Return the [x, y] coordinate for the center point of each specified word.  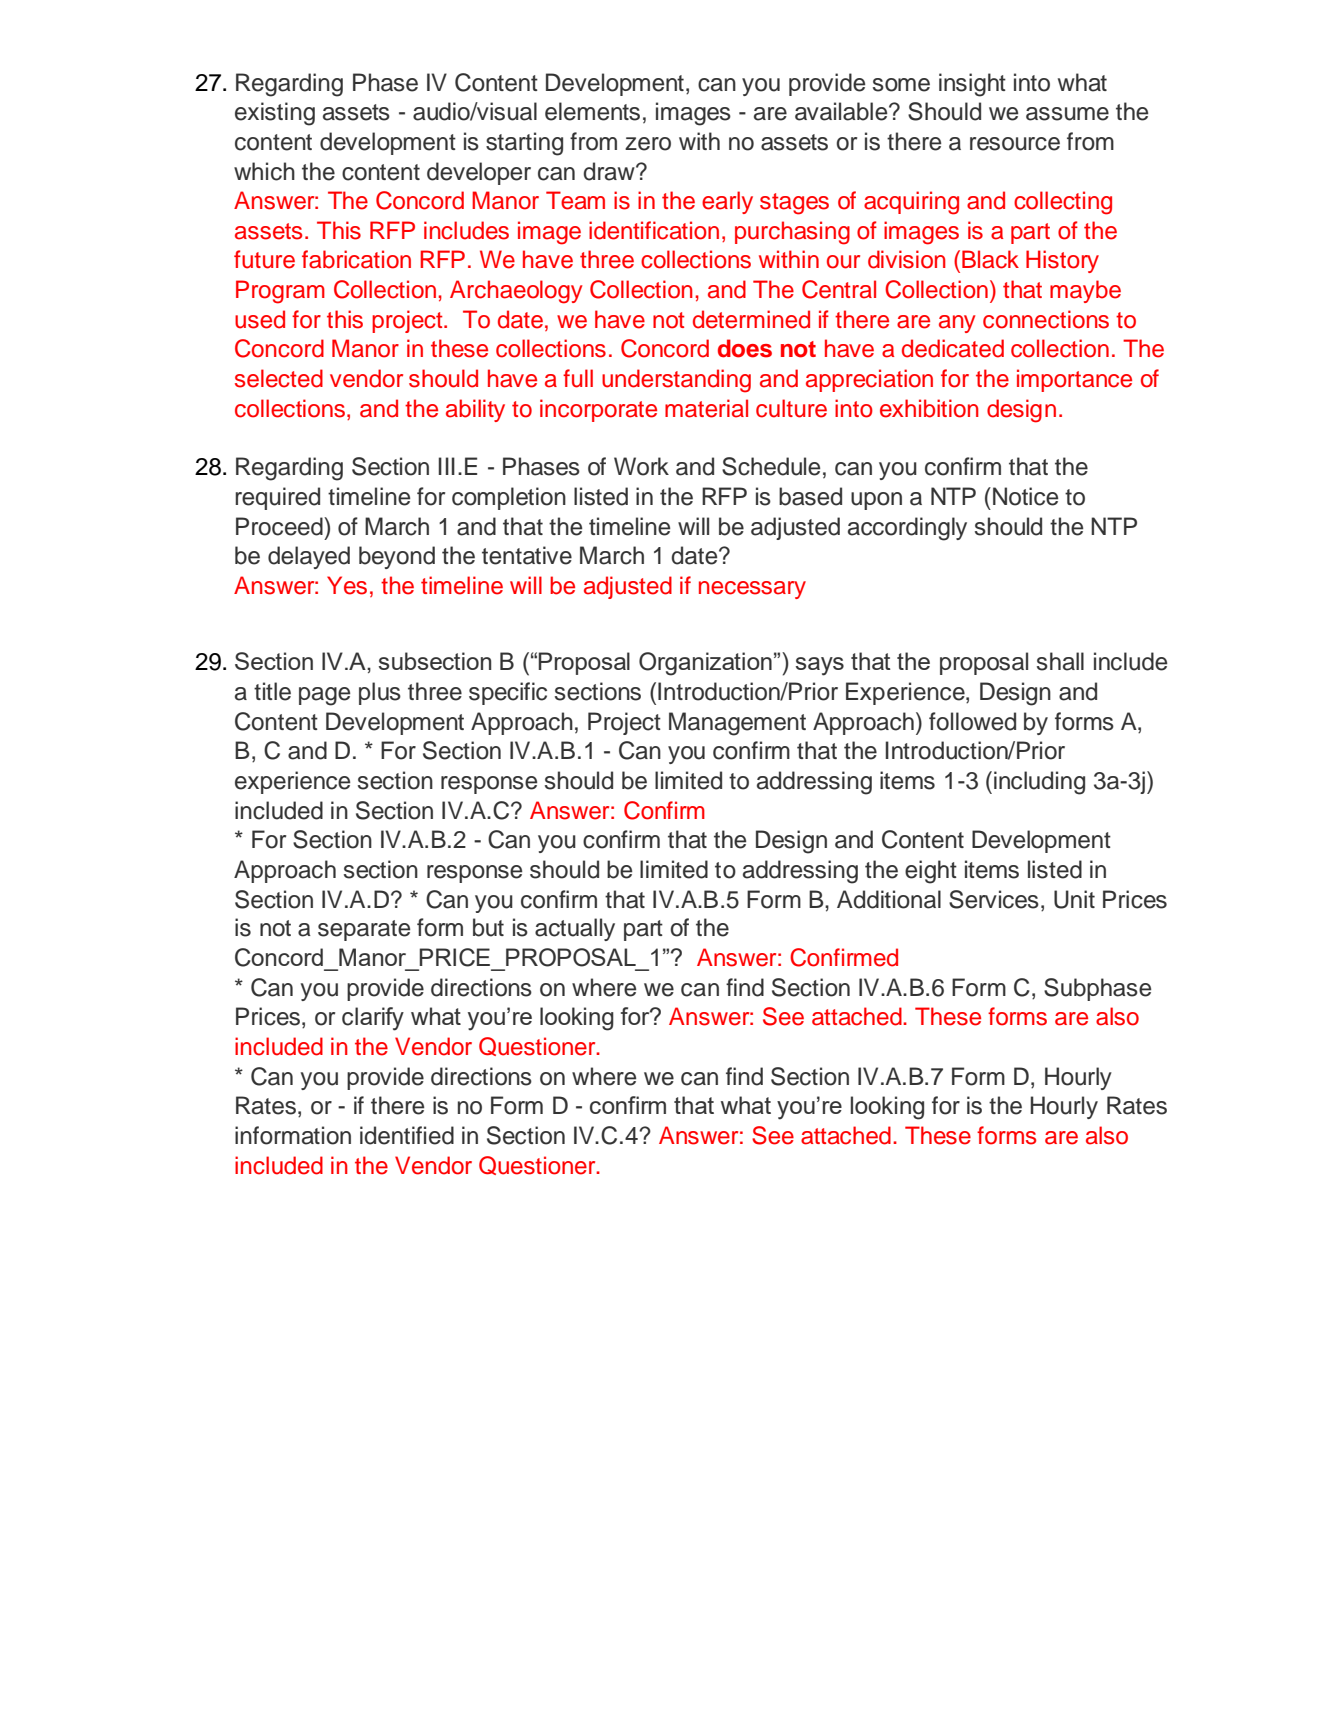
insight [972, 85]
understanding [676, 381]
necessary [752, 590]
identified [407, 1135]
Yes [347, 585]
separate [364, 930]
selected [279, 378]
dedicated [953, 348]
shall [1060, 661]
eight [931, 872]
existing [275, 114]
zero [648, 144]
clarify [373, 1019]
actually [575, 929]
